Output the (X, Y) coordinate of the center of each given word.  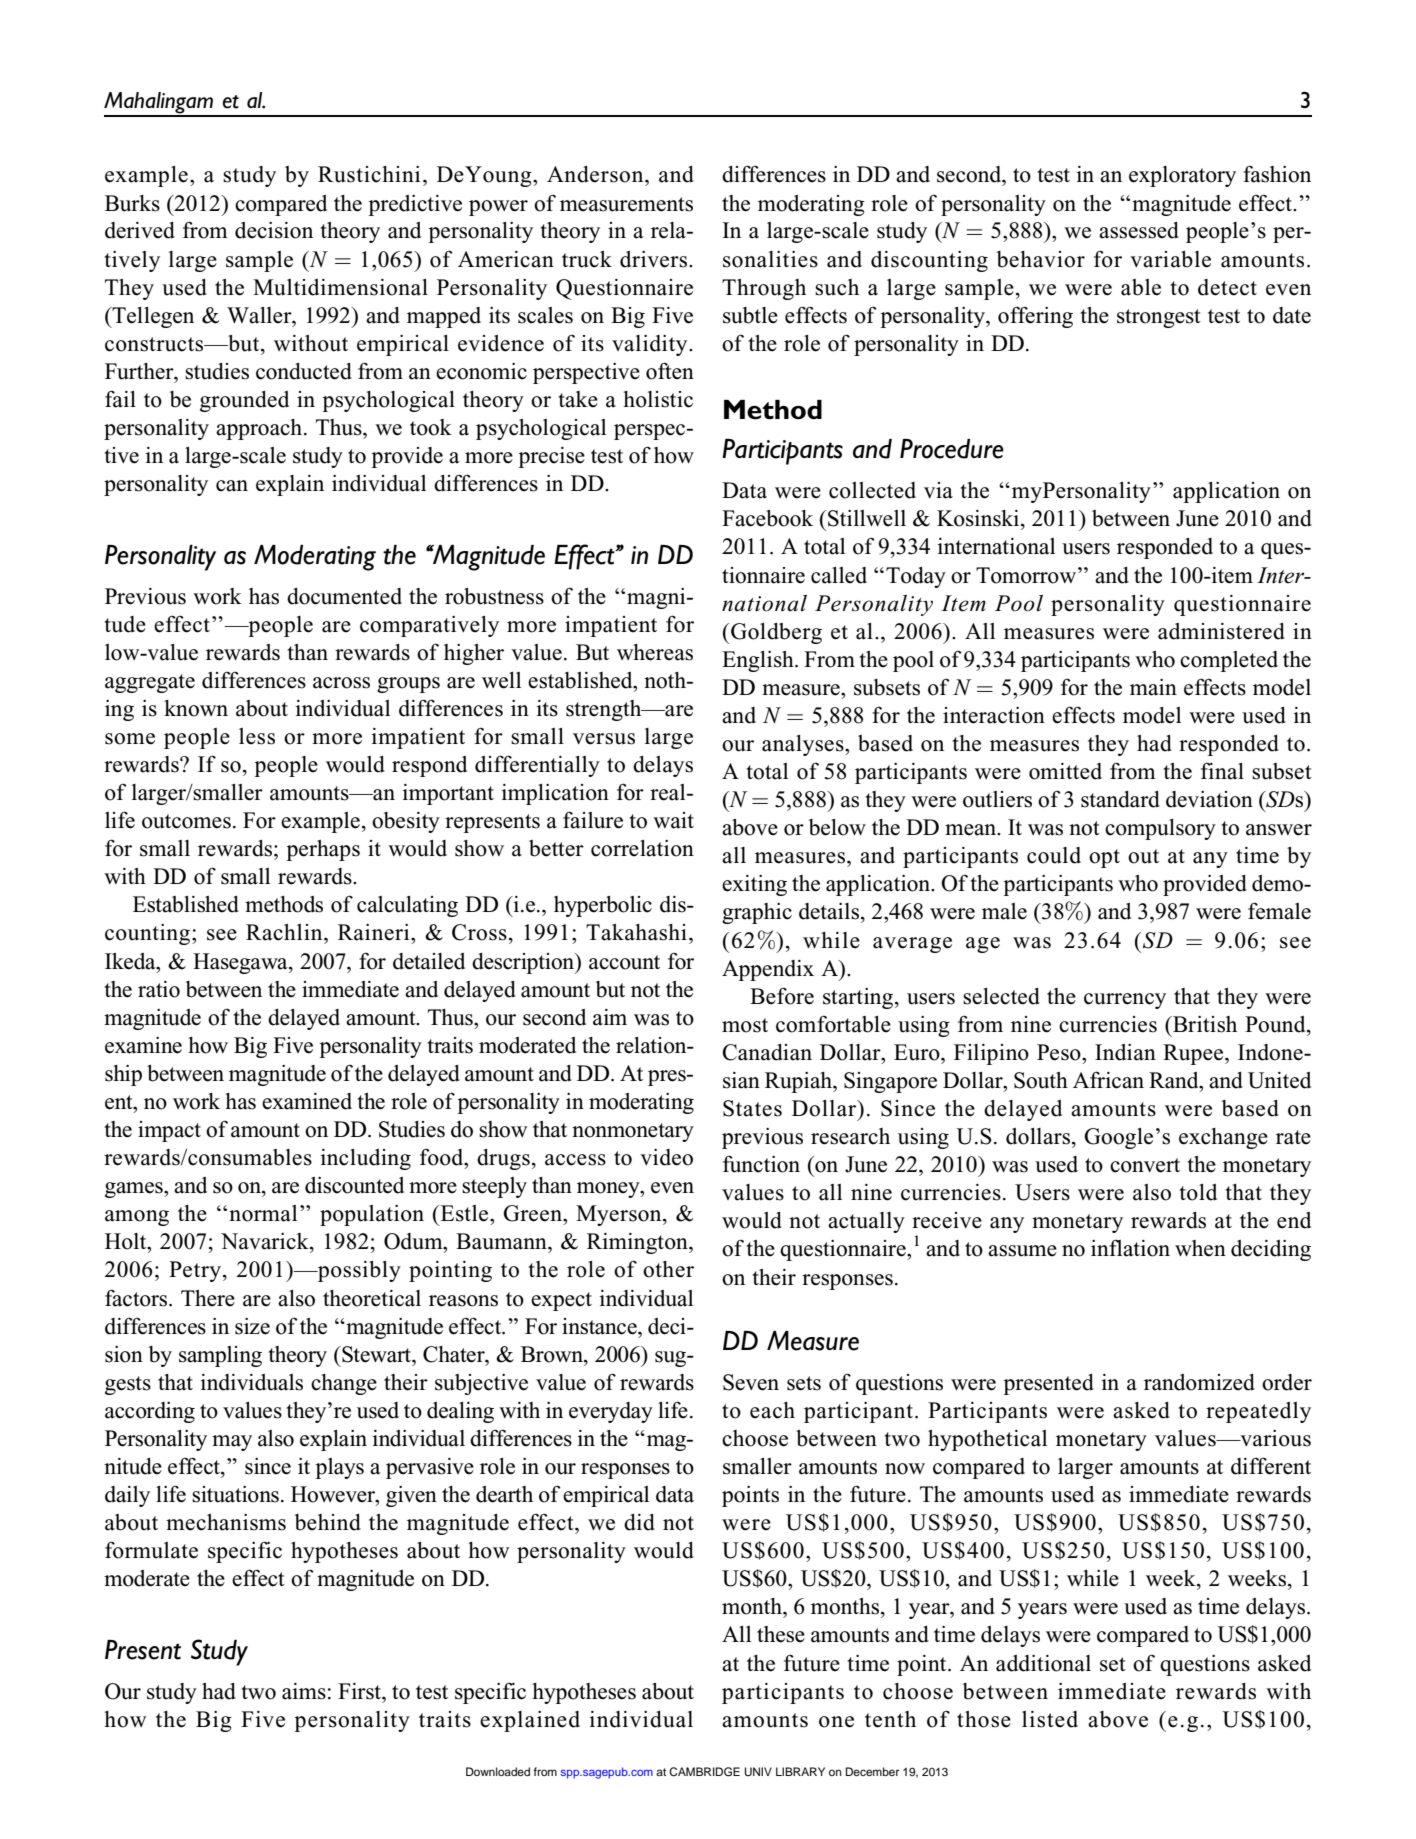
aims (304, 1691)
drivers (655, 259)
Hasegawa (241, 963)
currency (1125, 1001)
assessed (1139, 230)
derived (140, 230)
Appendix (768, 970)
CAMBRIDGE (704, 1772)
